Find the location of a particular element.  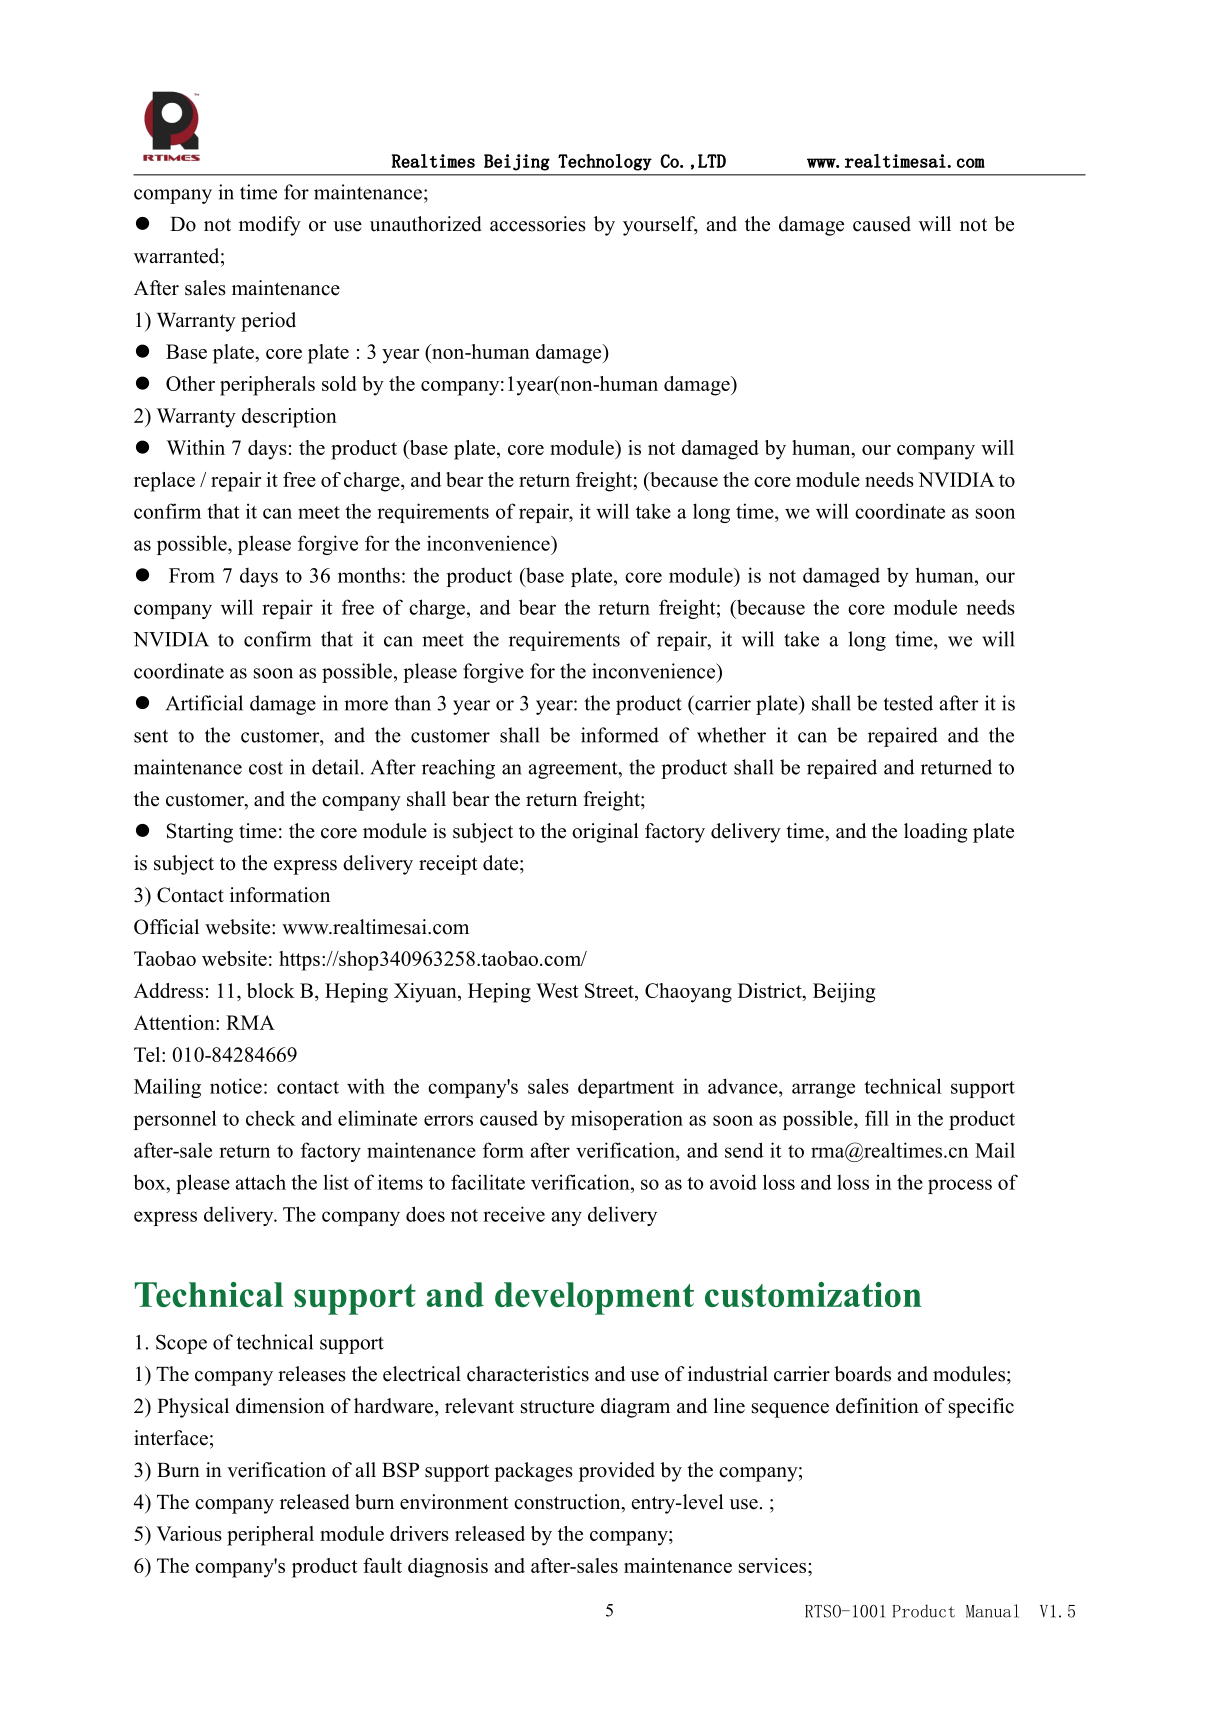

Starting is located at coordinates (200, 833).
